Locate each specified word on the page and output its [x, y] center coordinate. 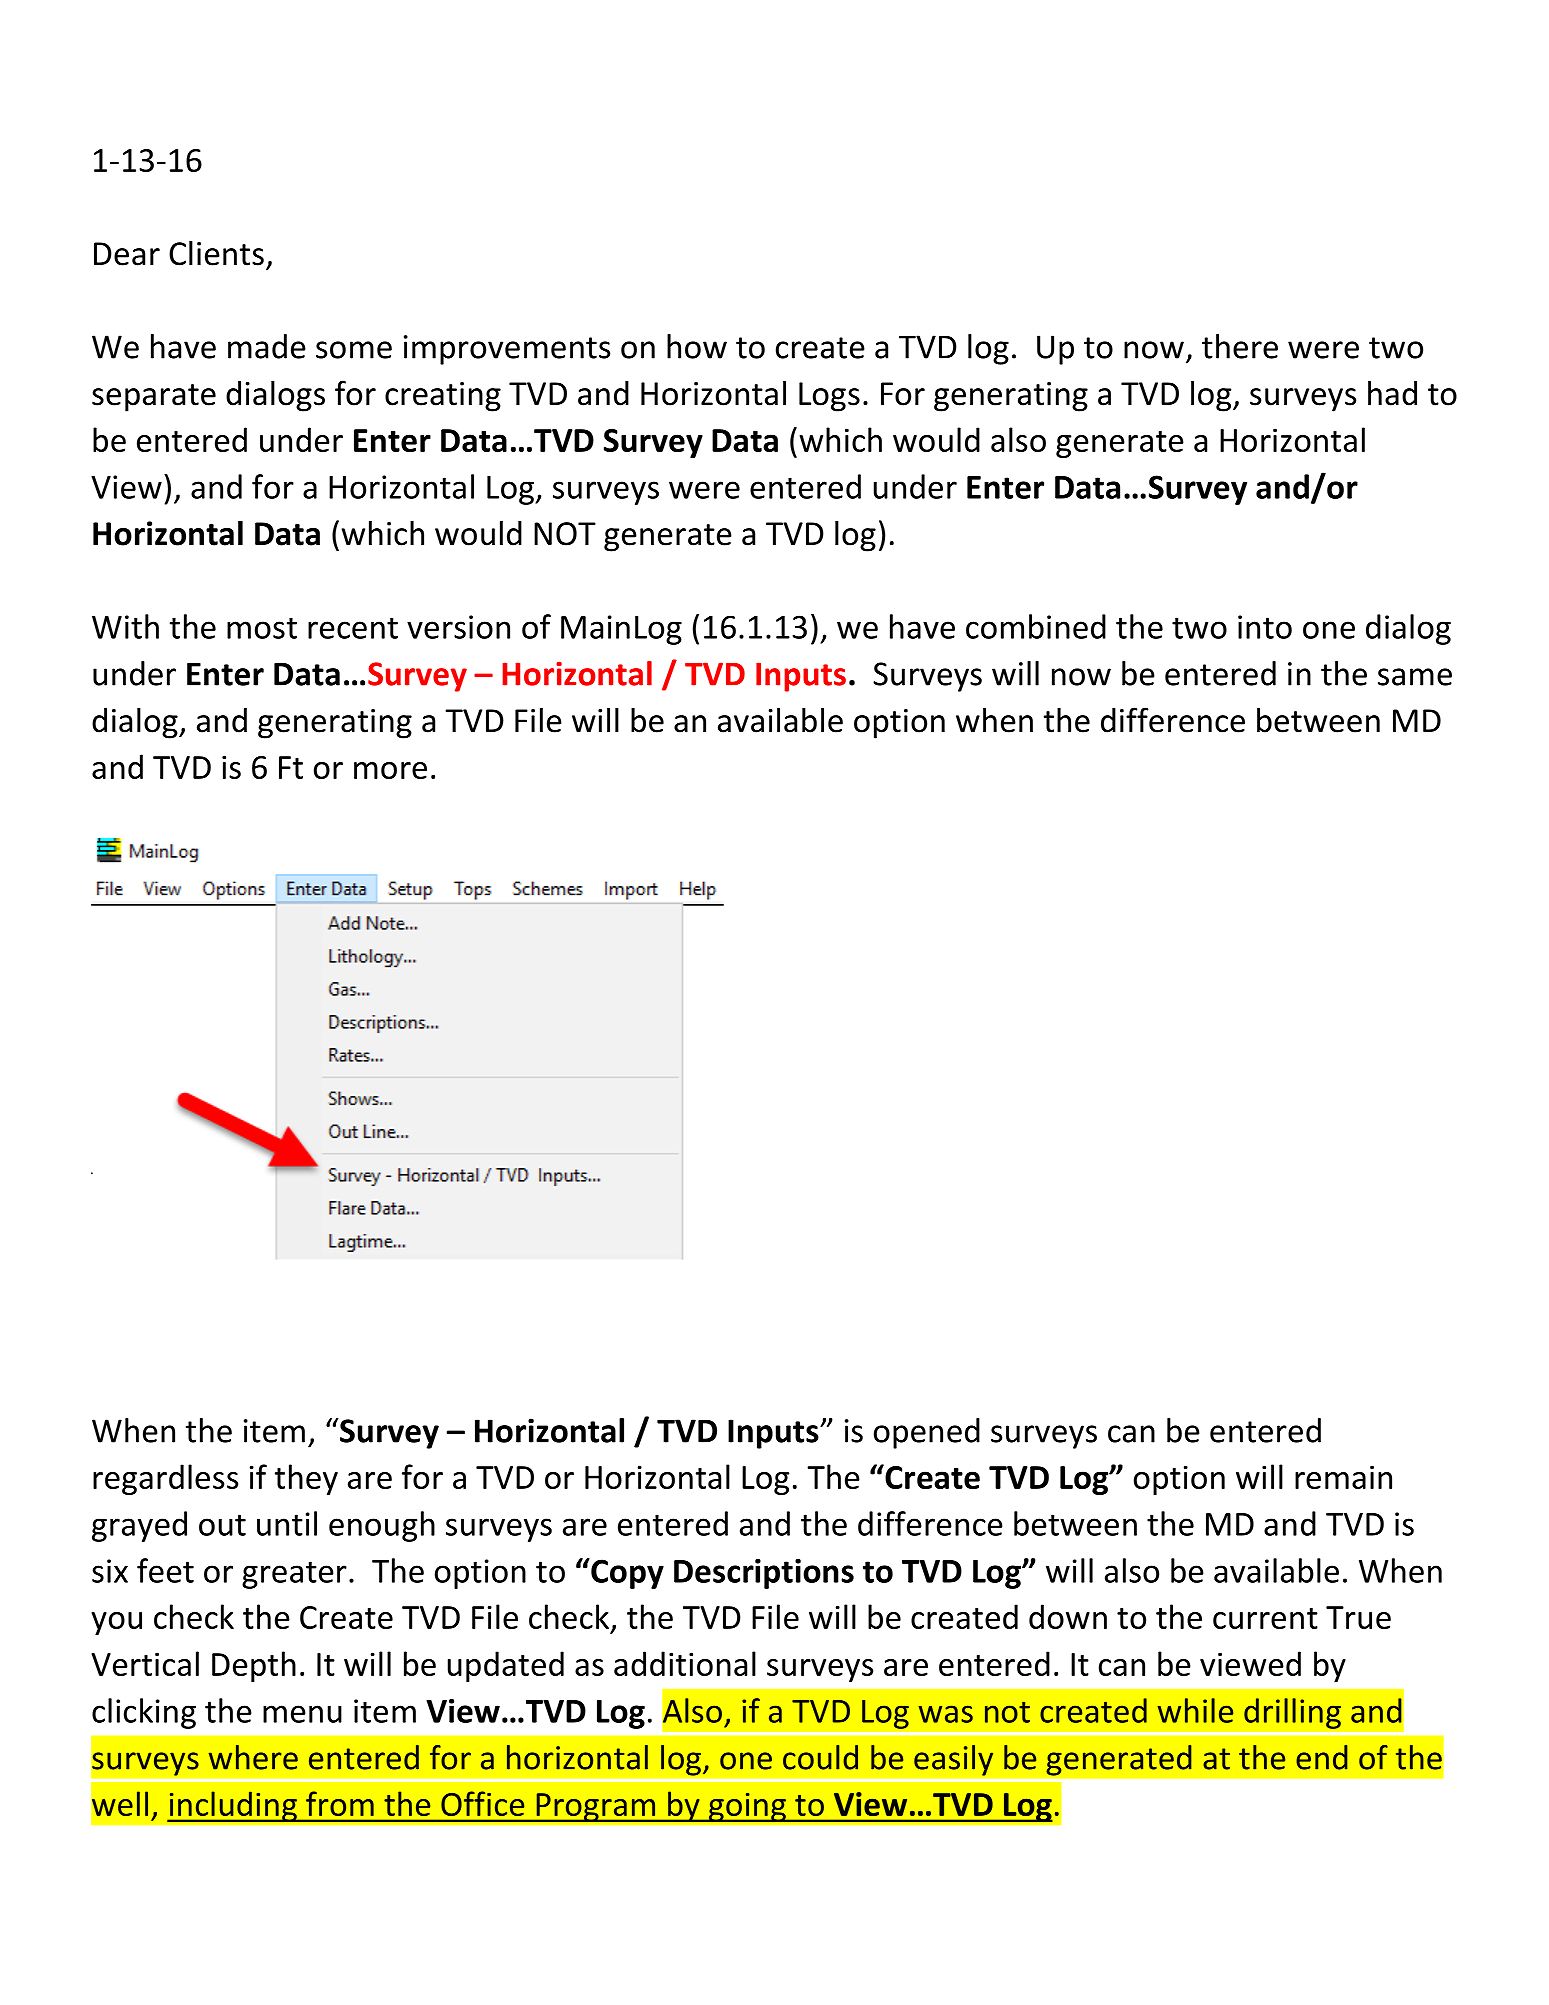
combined [1036, 626]
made [267, 346]
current [1265, 1618]
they [306, 1479]
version [458, 627]
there [1240, 346]
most [262, 628]
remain [1343, 1477]
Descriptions [764, 1574]
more [390, 770]
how [697, 346]
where [253, 1757]
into [1265, 627]
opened [927, 1433]
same [1415, 677]
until [287, 1523]
